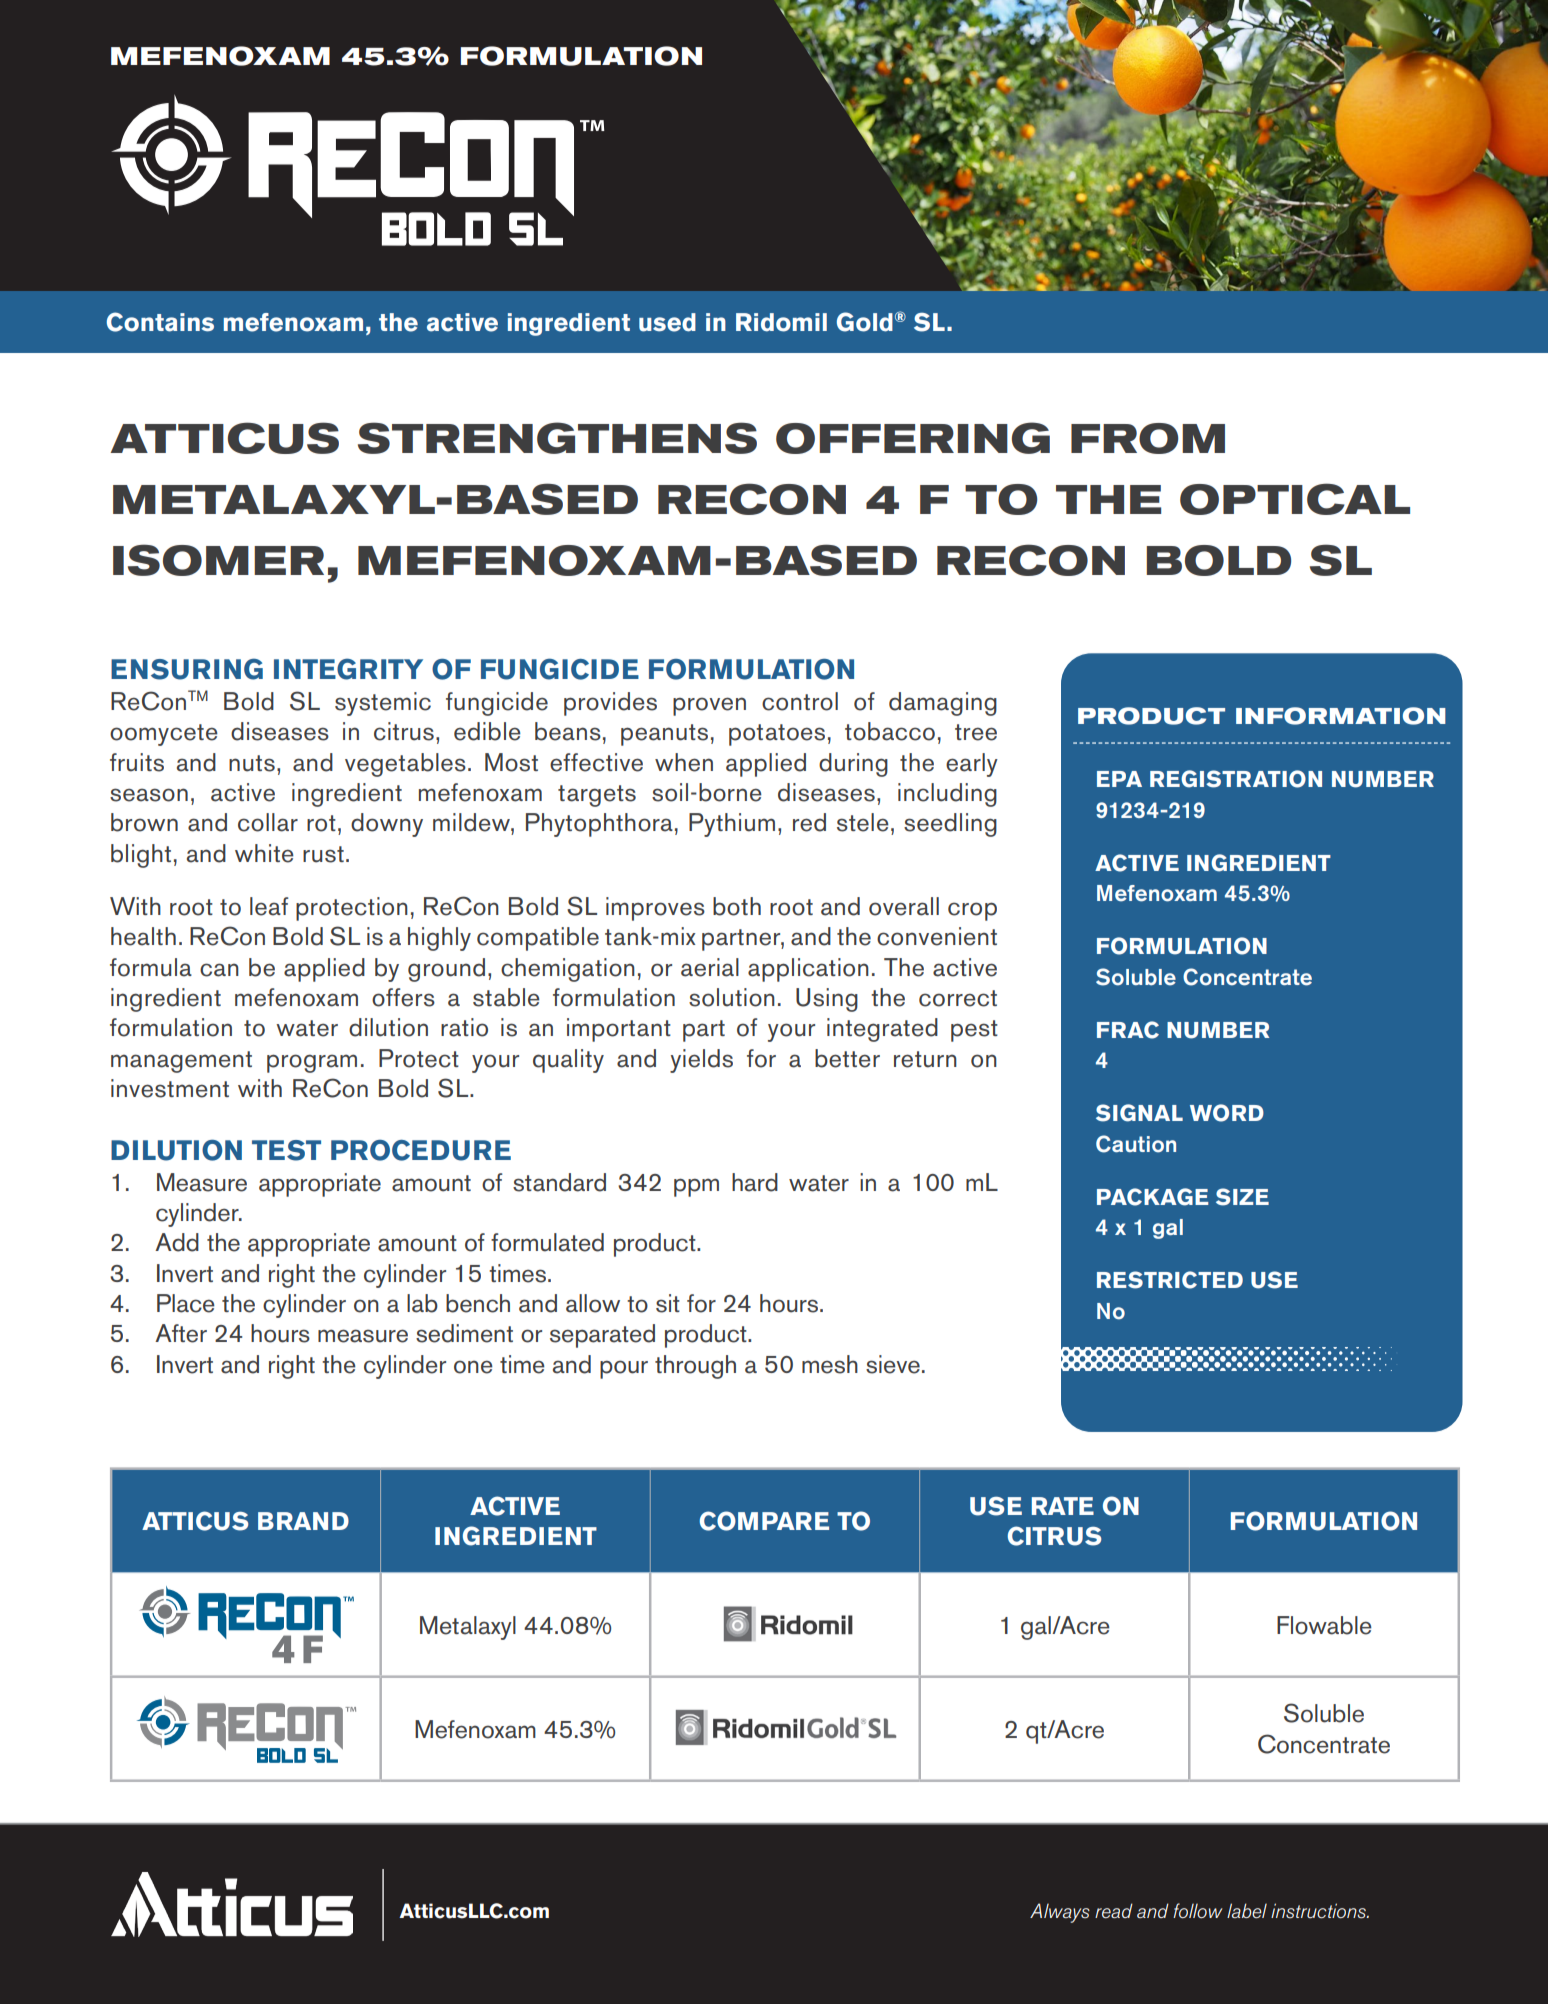 This screenshot has height=2004, width=1548. I want to click on FROM, so click(1148, 438).
